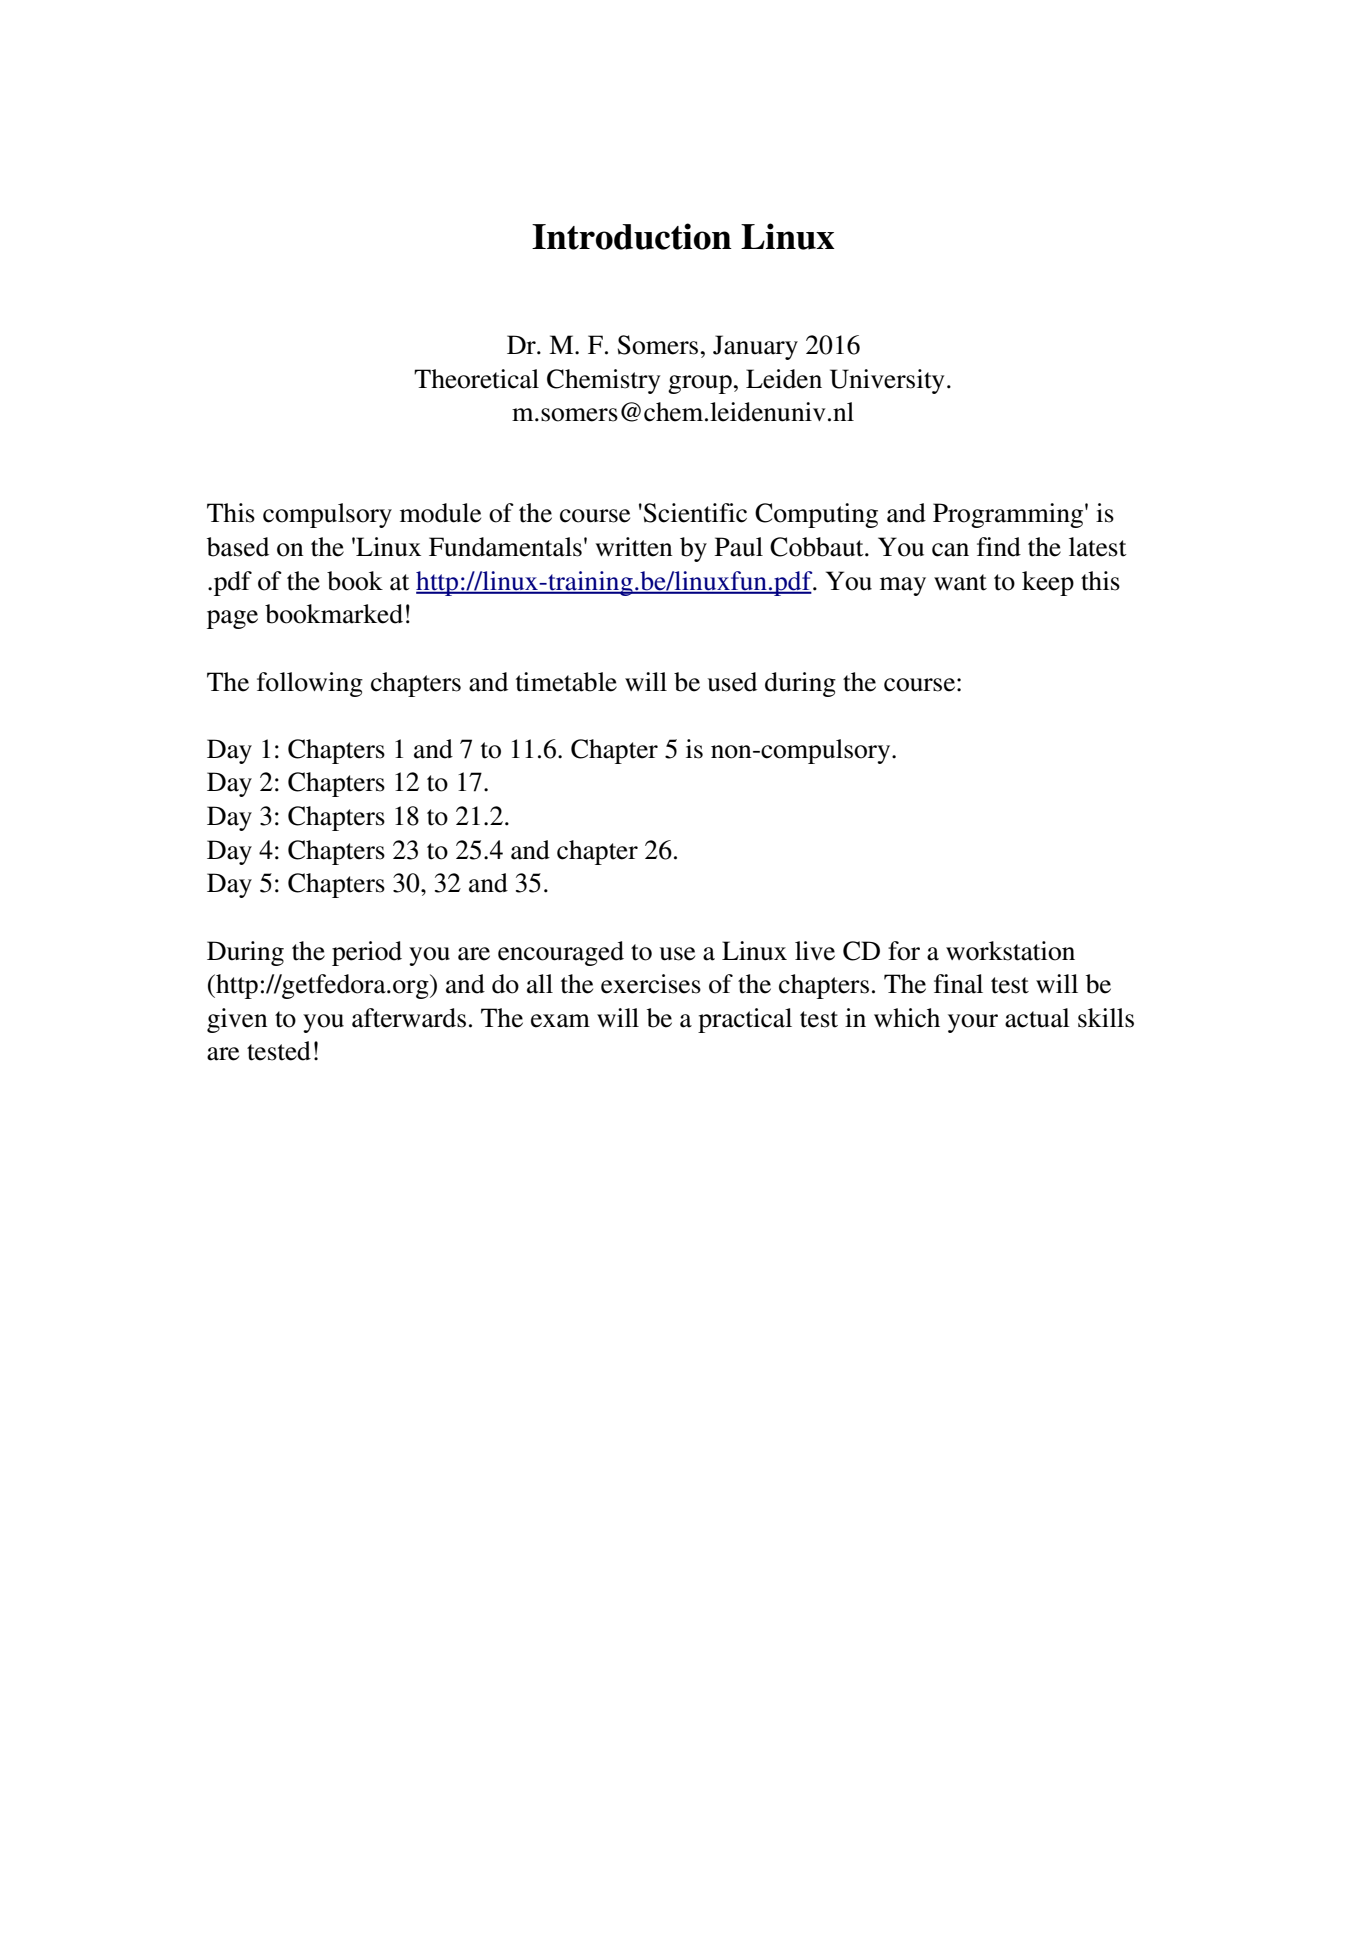 This image has width=1366, height=1933. I want to click on following, so click(310, 684).
